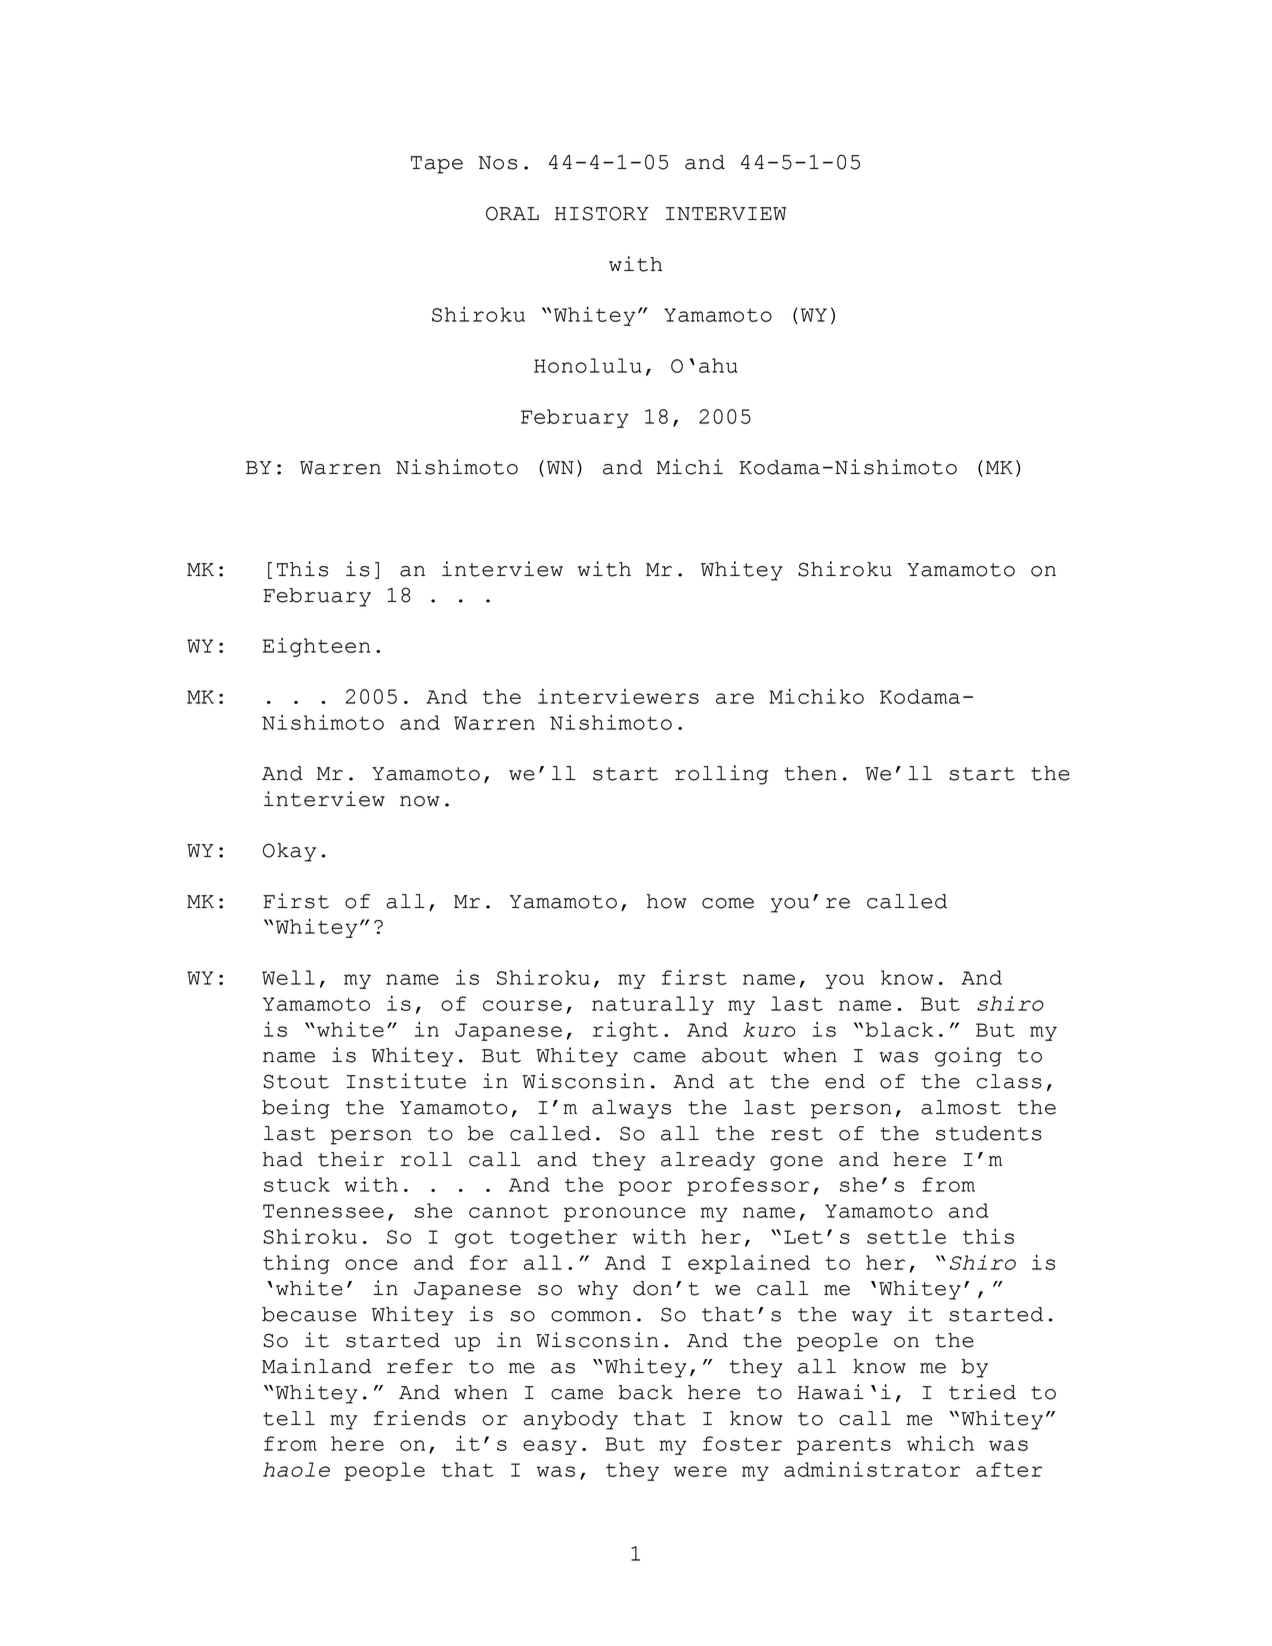 The height and width of the document is (1646, 1272). What do you see at coordinates (899, 1029) in the document?
I see `black` at bounding box center [899, 1029].
